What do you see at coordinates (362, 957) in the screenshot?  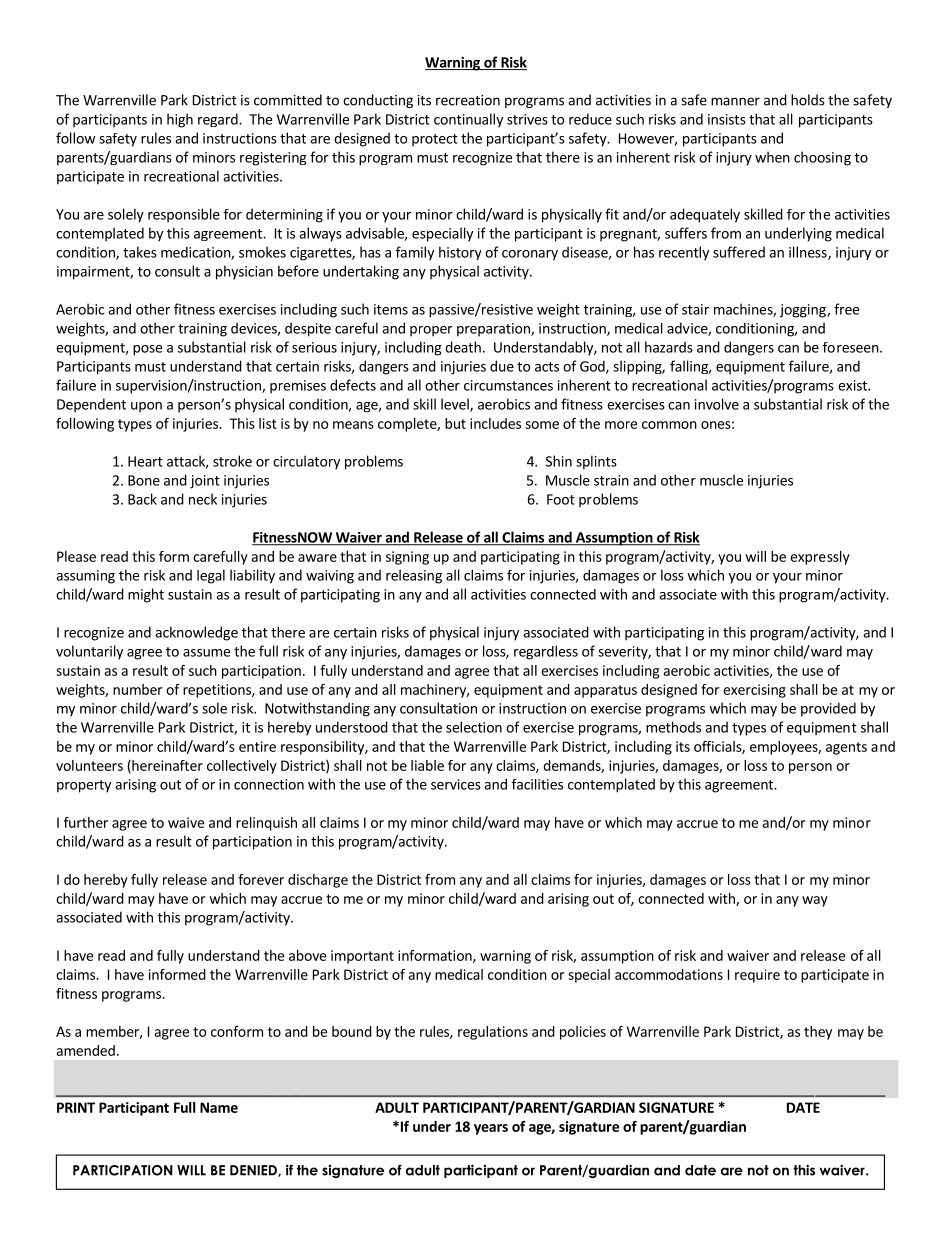 I see `important` at bounding box center [362, 957].
